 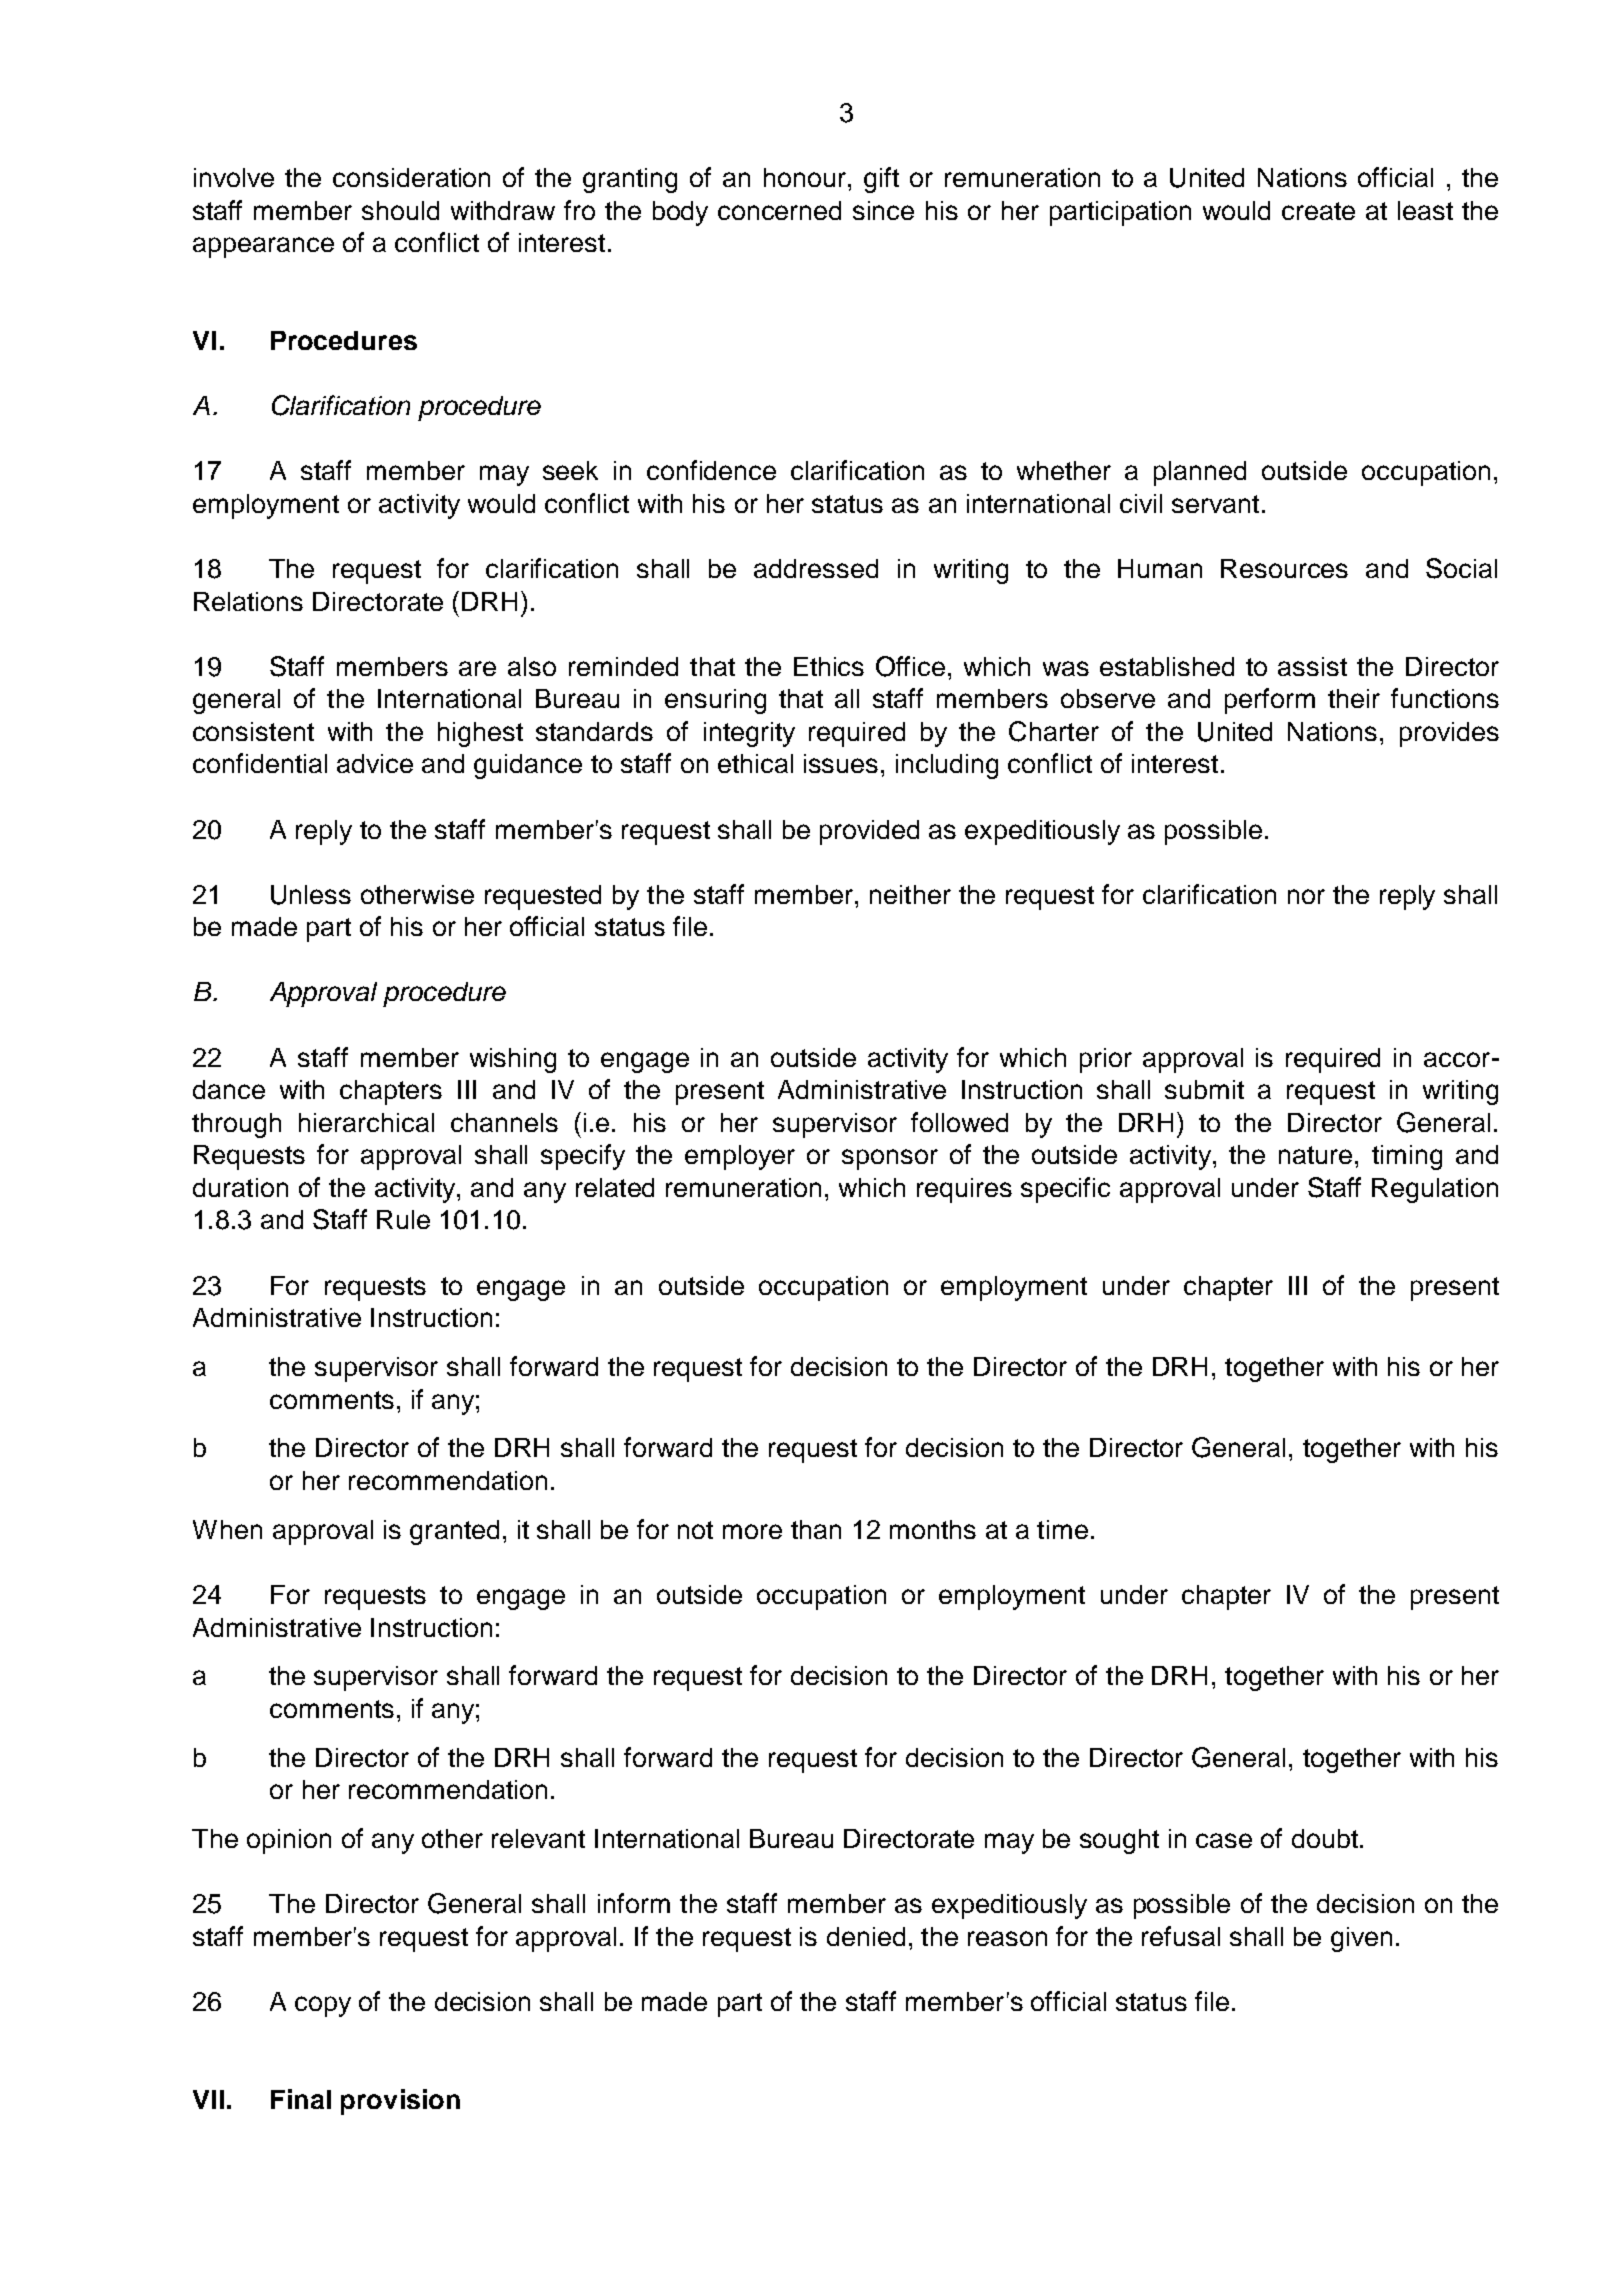 What do you see at coordinates (890, 1159) in the screenshot?
I see `sponsor` at bounding box center [890, 1159].
